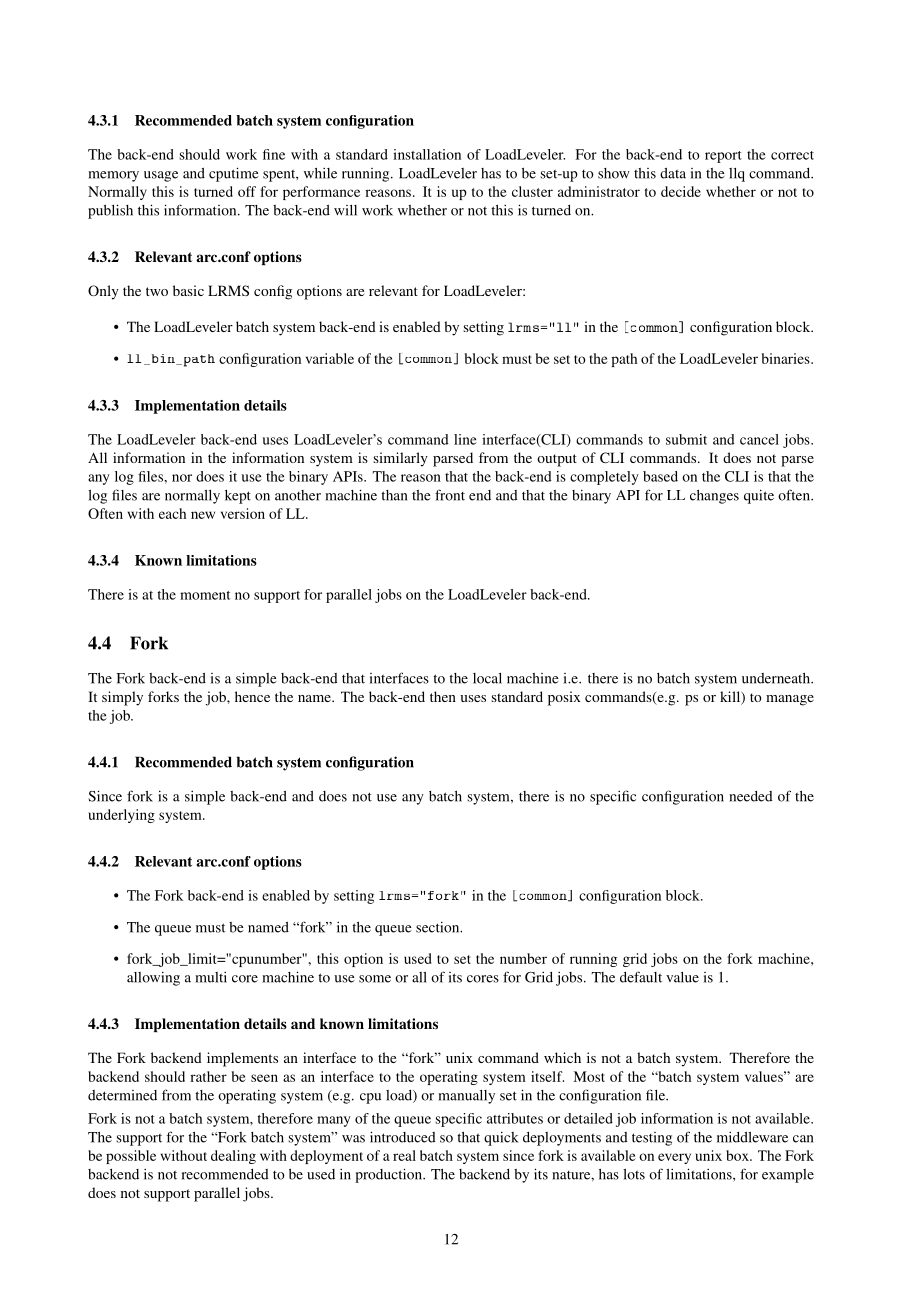 This screenshot has height=1308, width=924. Describe the element at coordinates (427, 154) in the screenshot. I see `installation` at that location.
